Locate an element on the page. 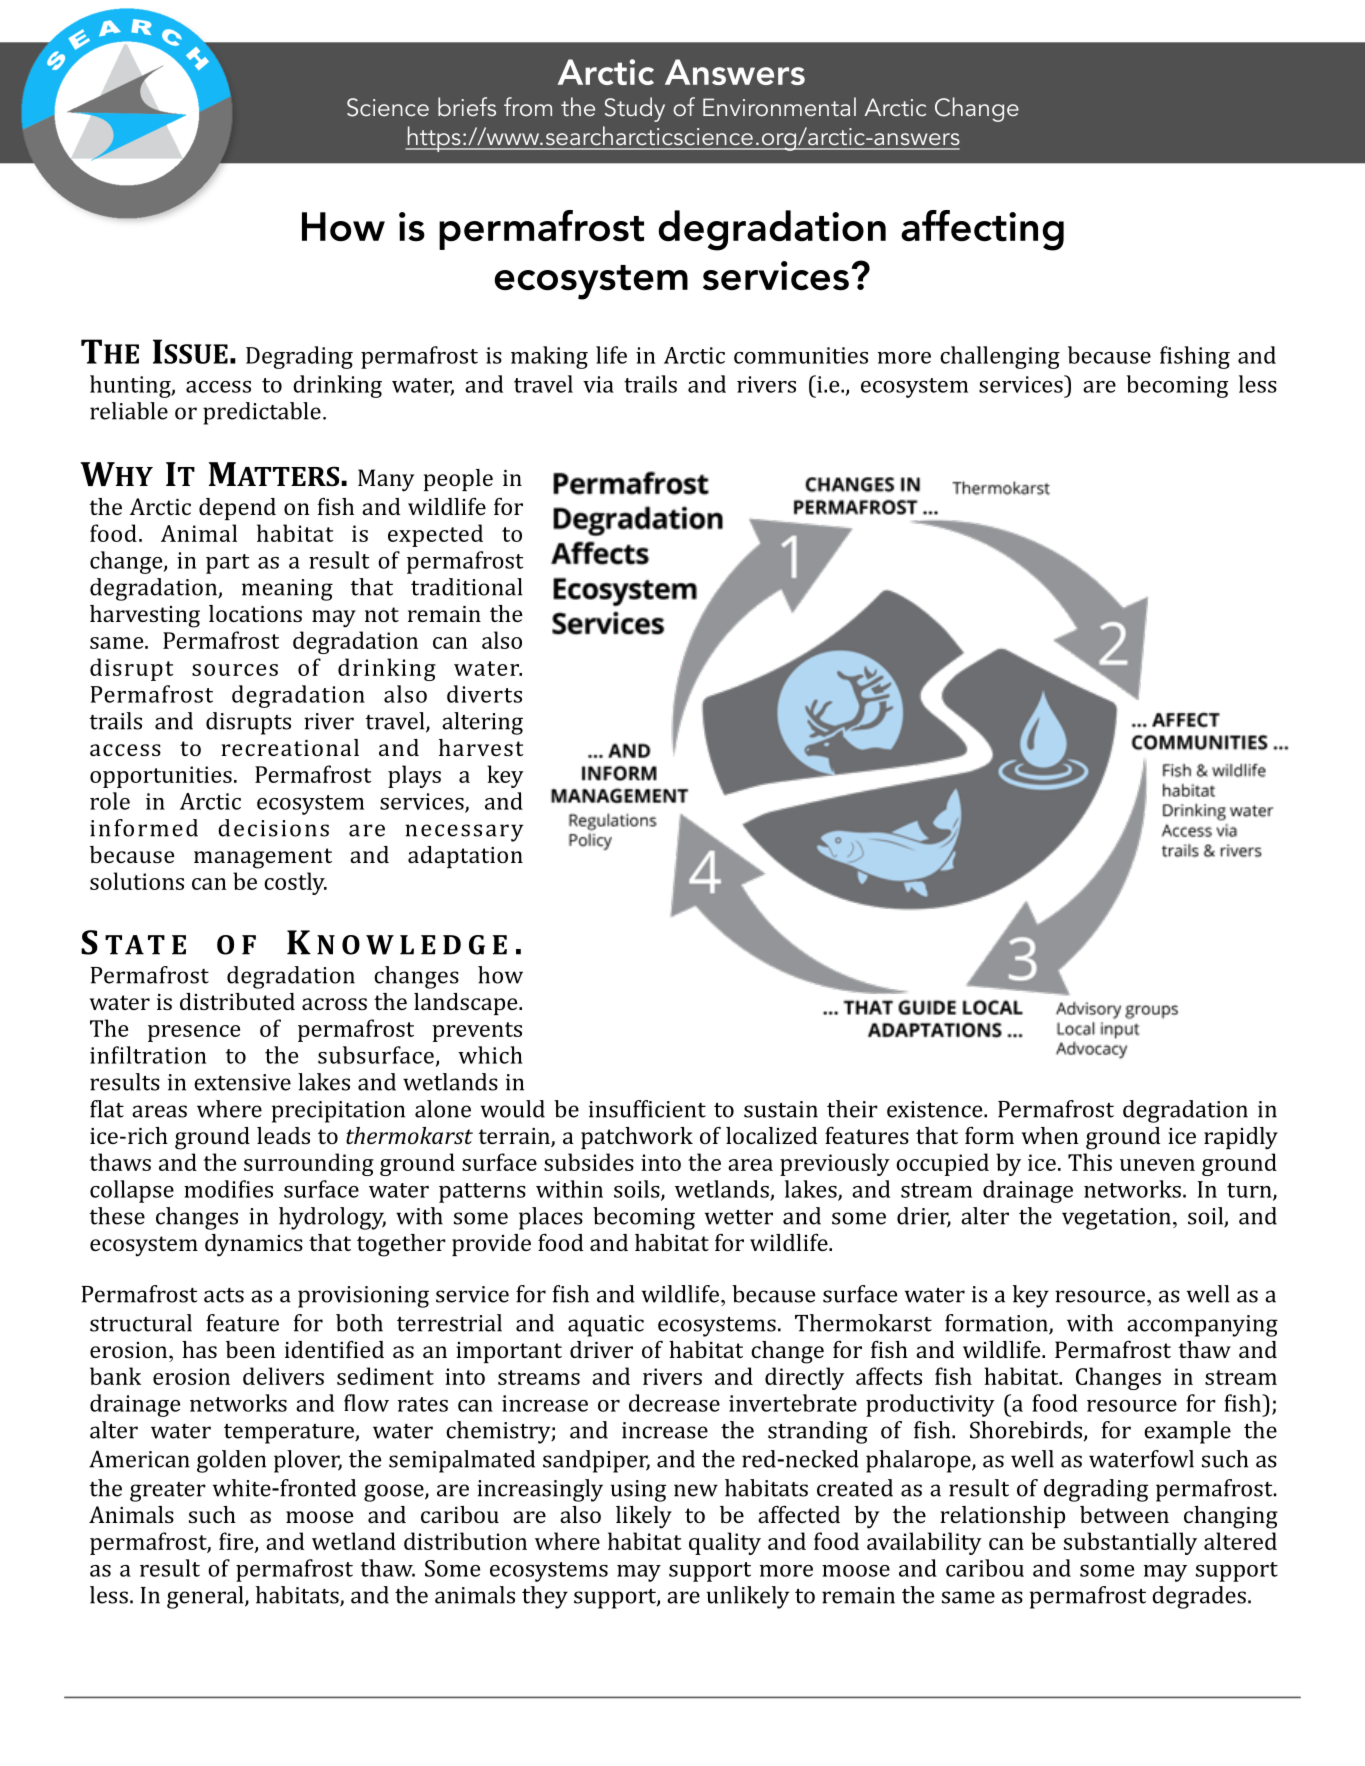 The width and height of the image is (1365, 1766). extensive is located at coordinates (242, 1082).
